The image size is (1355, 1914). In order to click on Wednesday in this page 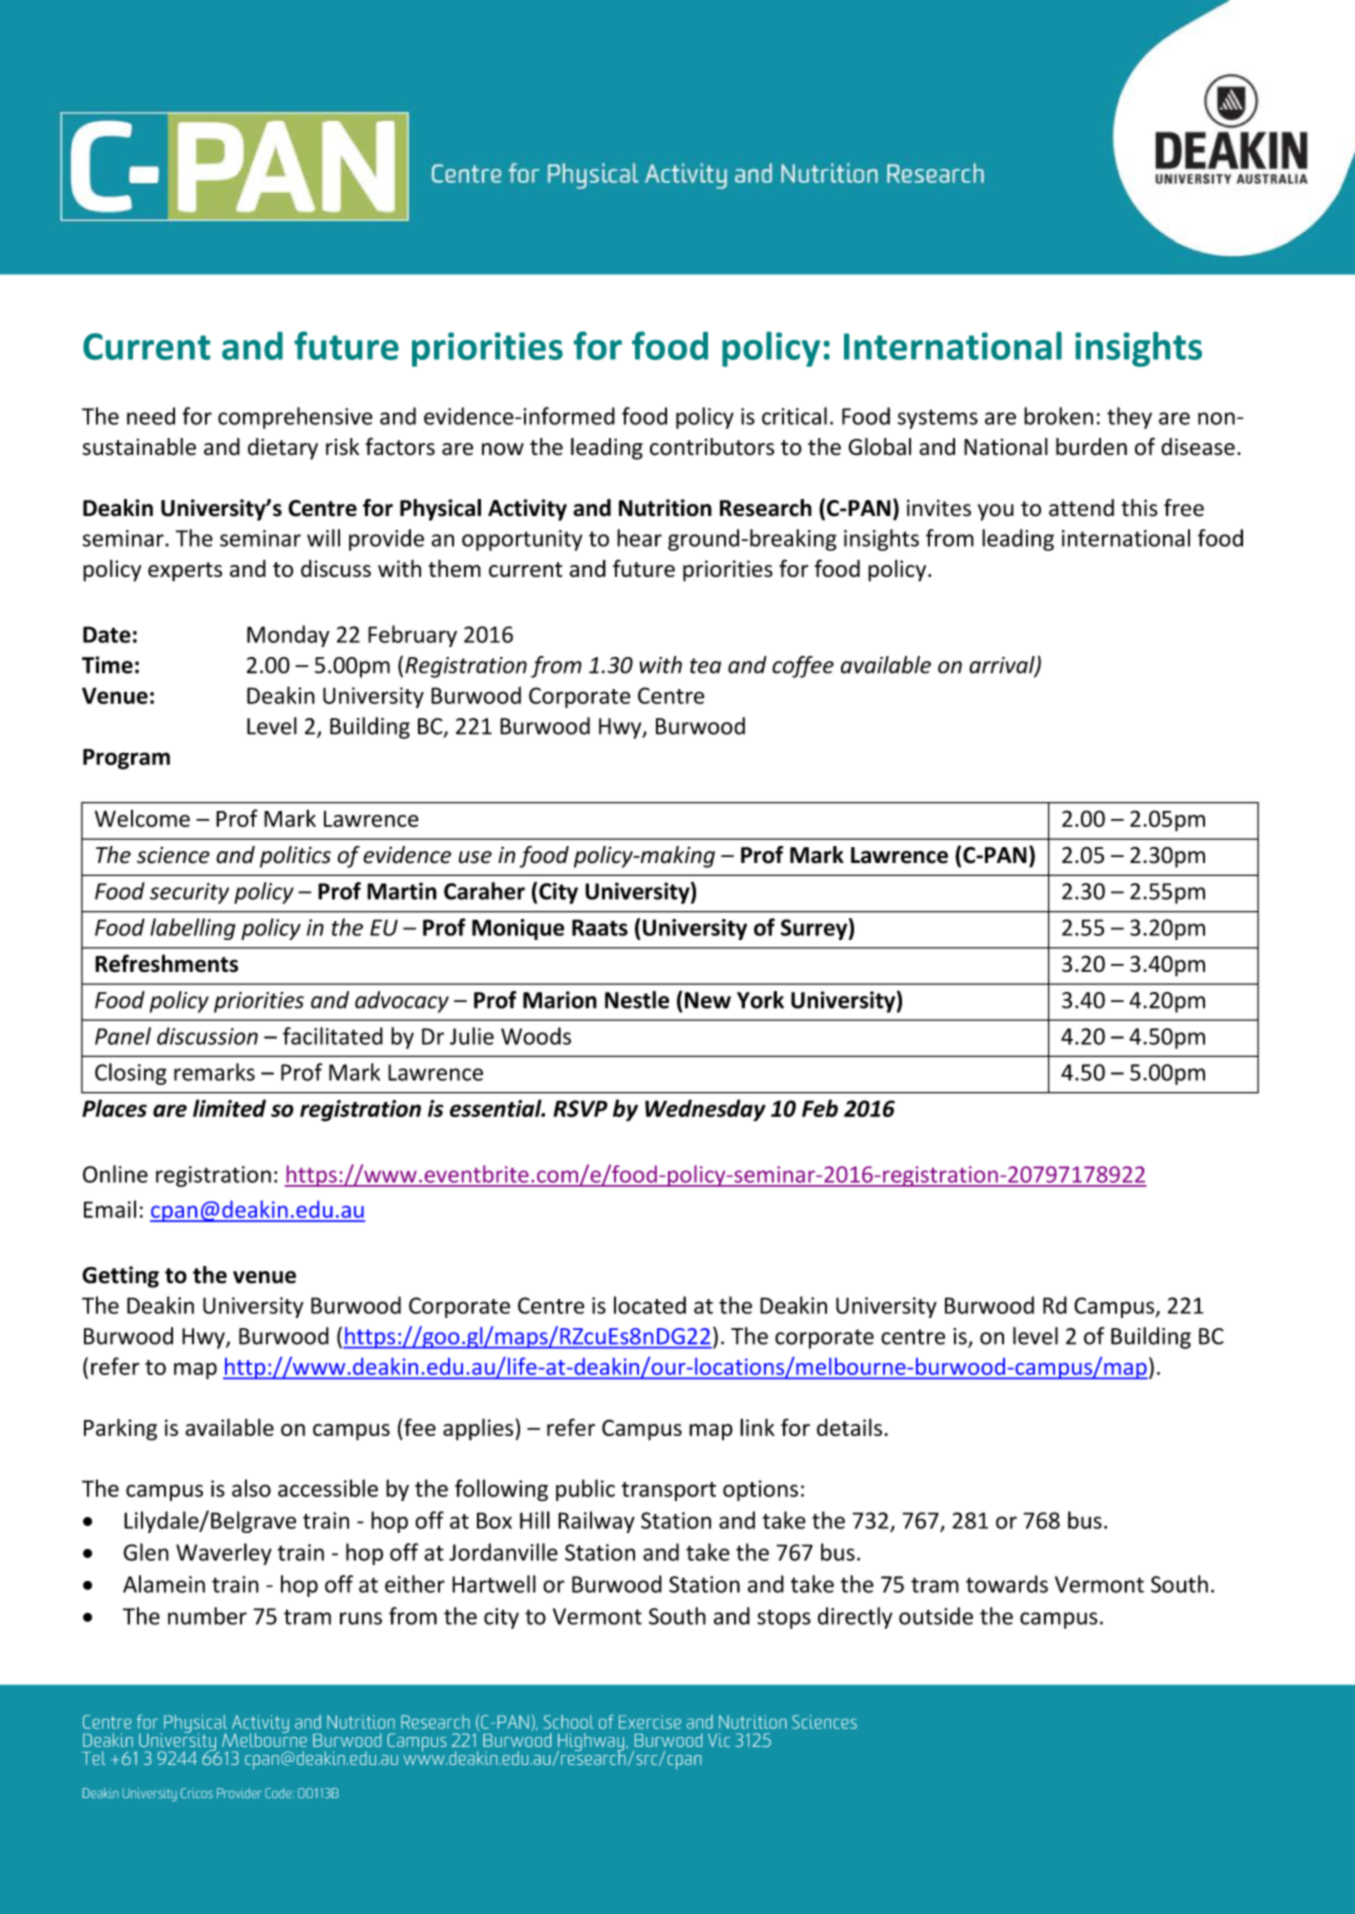, I will do `click(705, 1110)`.
